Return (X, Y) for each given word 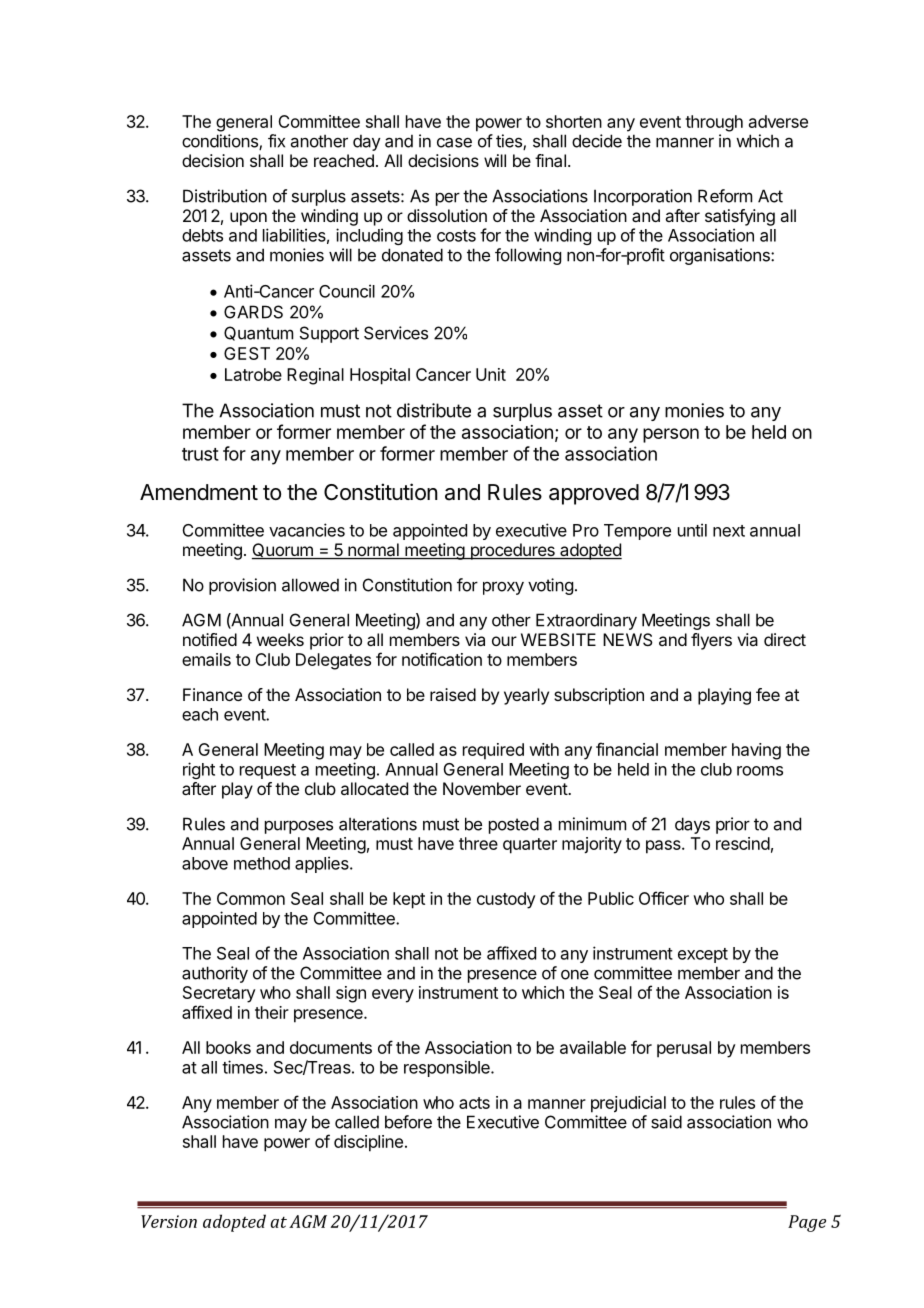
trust (200, 454)
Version (169, 1221)
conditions (221, 142)
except (703, 955)
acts (474, 1103)
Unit (491, 374)
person (671, 435)
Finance (212, 694)
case (454, 142)
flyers (711, 641)
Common (251, 898)
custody (506, 900)
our (504, 641)
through (714, 123)
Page (807, 1223)
